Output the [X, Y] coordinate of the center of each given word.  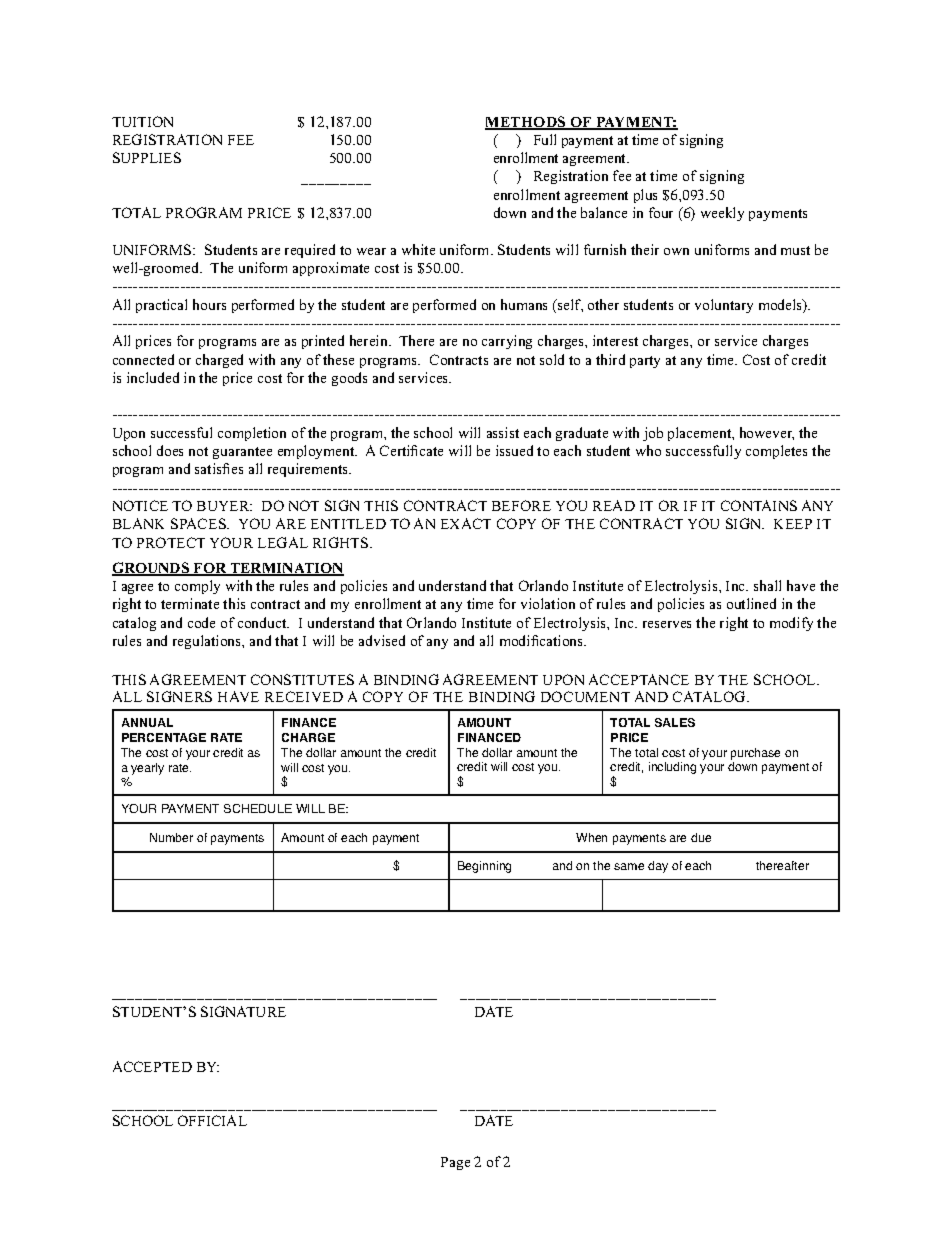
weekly [722, 214]
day [658, 867]
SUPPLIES [147, 157]
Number [171, 837]
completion [252, 434]
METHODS [526, 123]
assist [503, 432]
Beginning [484, 867]
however [767, 433]
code [201, 622]
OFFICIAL [212, 1120]
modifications [543, 640]
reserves [667, 624]
